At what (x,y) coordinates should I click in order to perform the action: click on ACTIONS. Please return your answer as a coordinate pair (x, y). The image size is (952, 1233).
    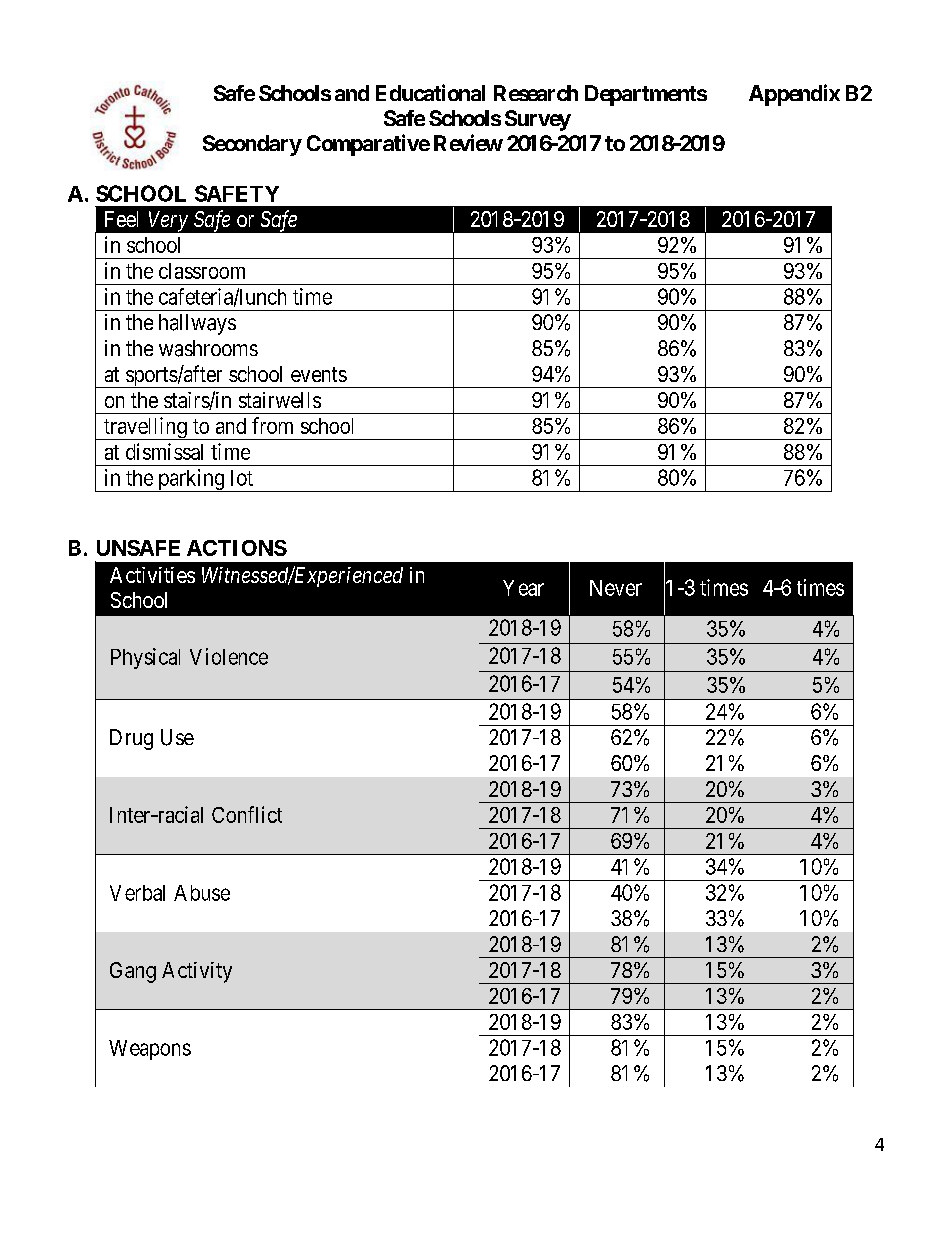
    Looking at the image, I should click on (237, 548).
